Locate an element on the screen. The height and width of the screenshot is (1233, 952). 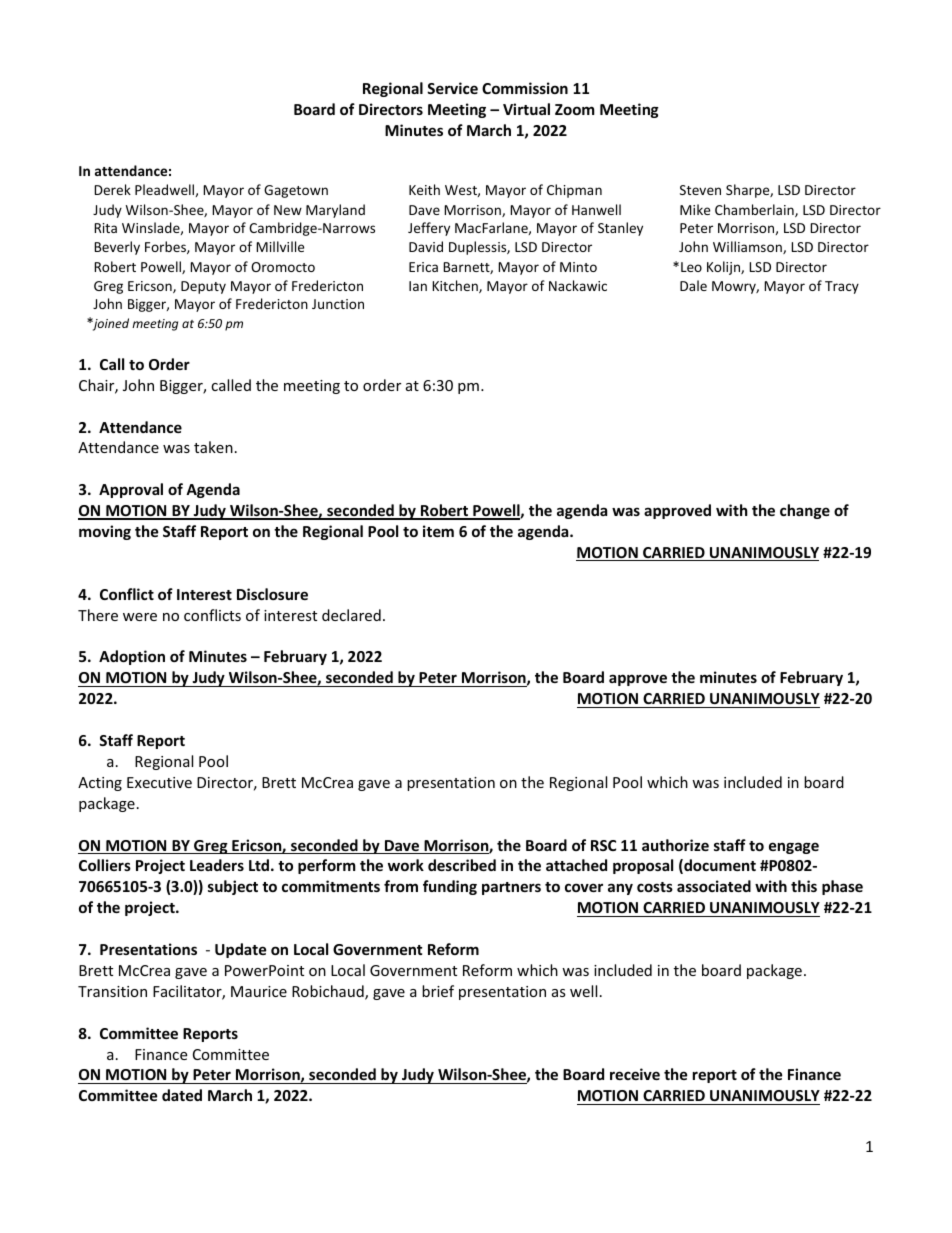
Kitchen is located at coordinates (456, 286).
